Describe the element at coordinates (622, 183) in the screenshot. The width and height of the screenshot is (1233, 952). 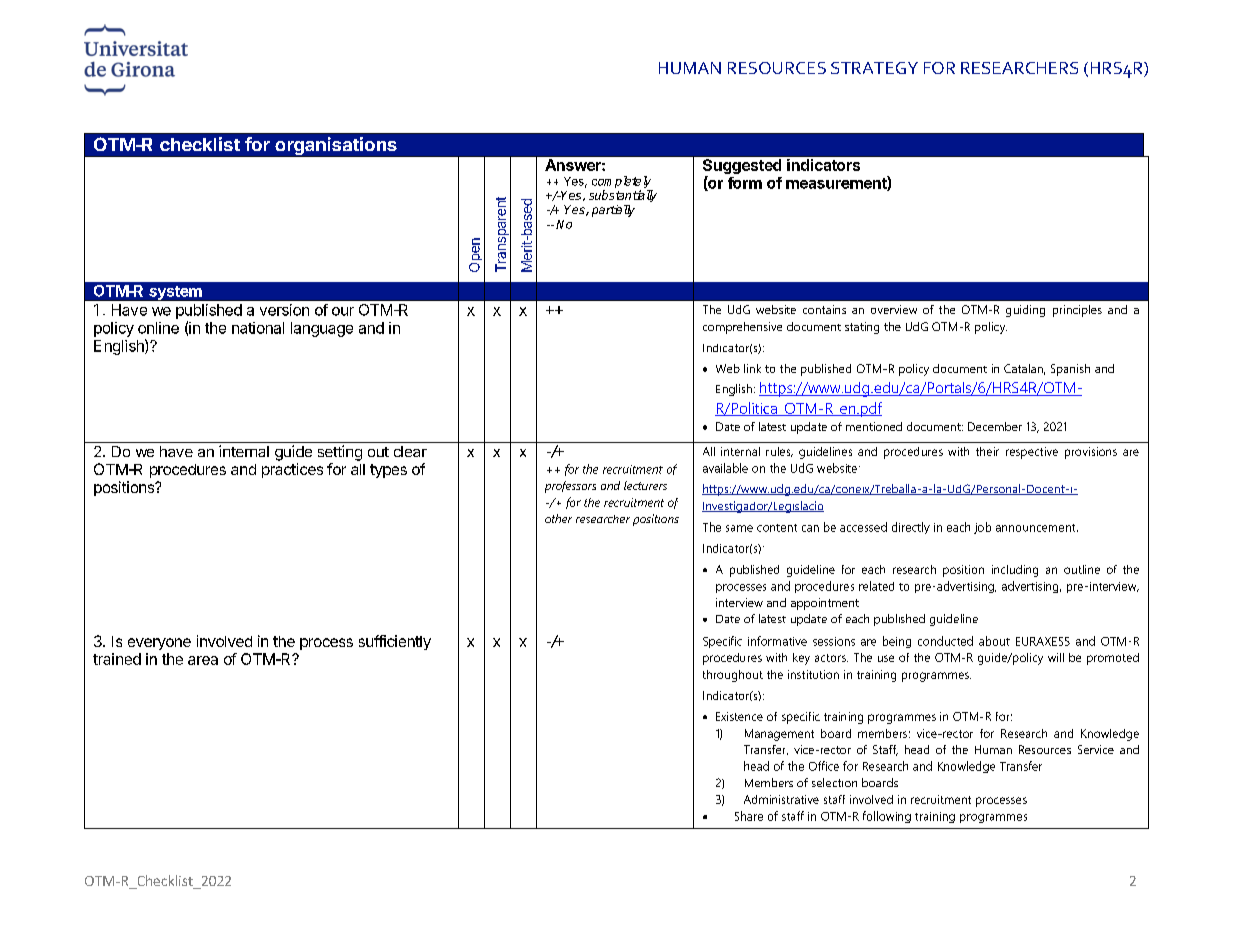
I see `completely` at that location.
